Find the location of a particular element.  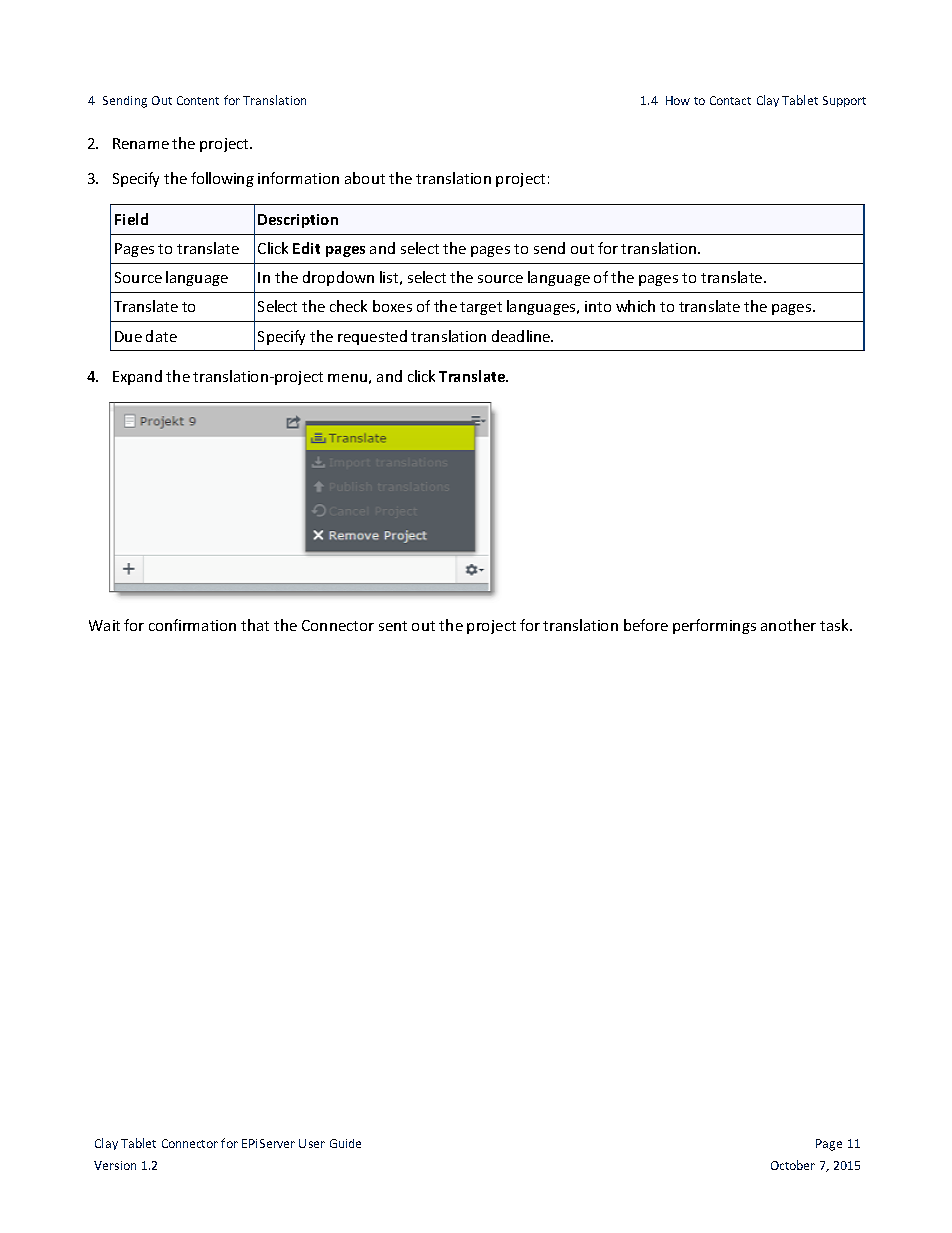

Contact is located at coordinates (730, 100).
